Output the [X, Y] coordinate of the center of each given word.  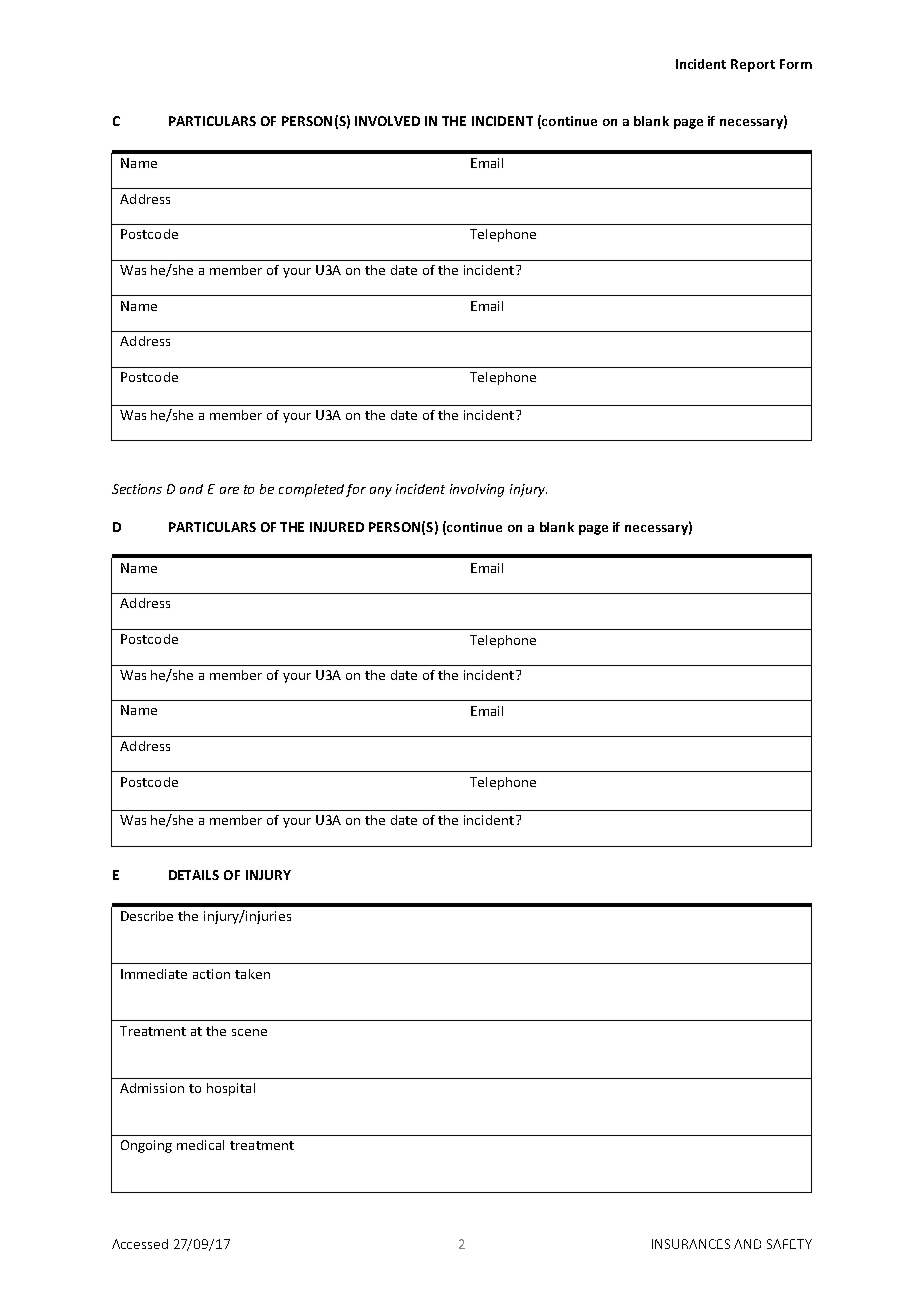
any [381, 492]
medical [200, 1145]
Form [796, 64]
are [229, 490]
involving [477, 490]
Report [753, 65]
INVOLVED [387, 121]
